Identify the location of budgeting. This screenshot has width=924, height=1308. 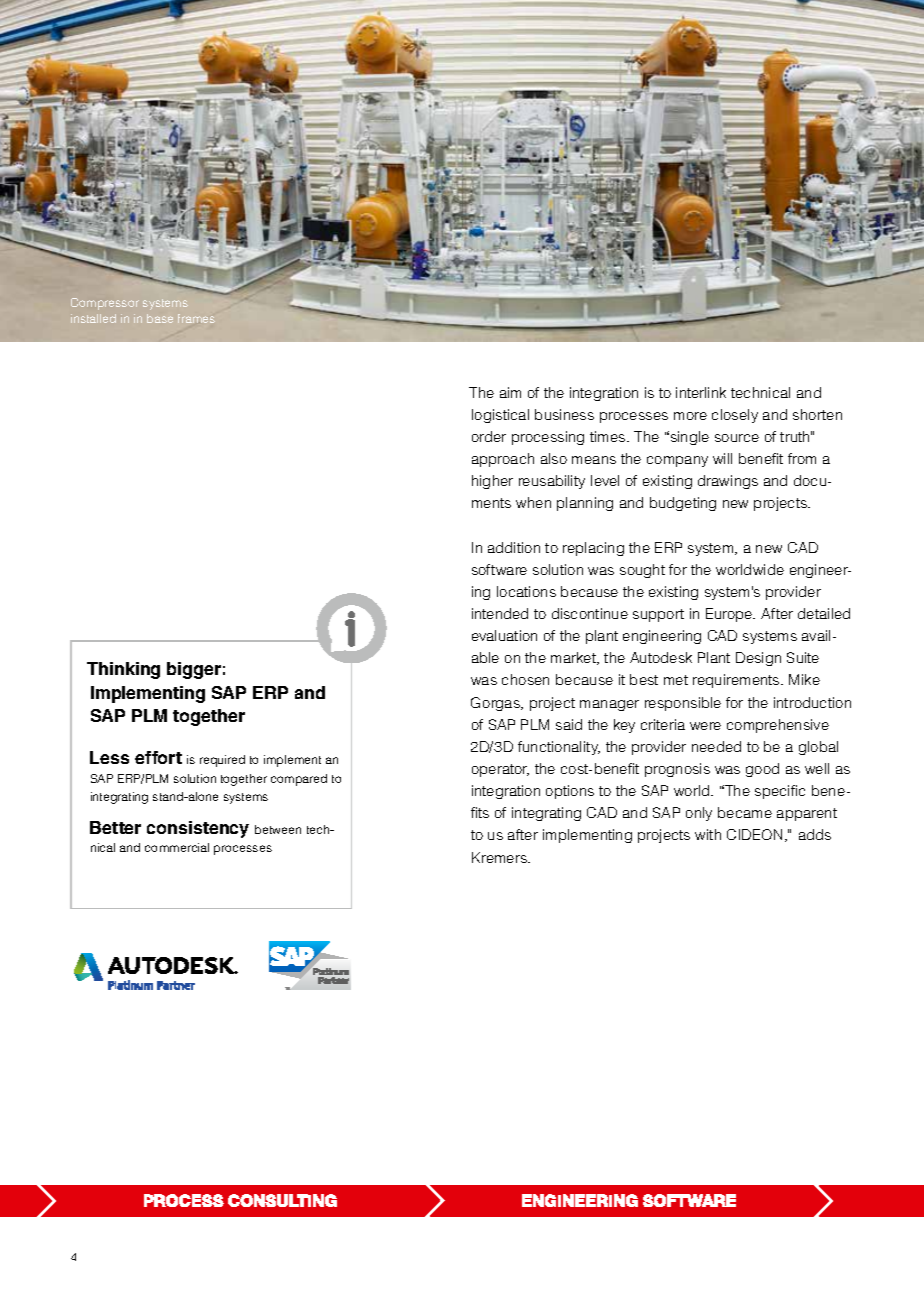
(683, 504).
